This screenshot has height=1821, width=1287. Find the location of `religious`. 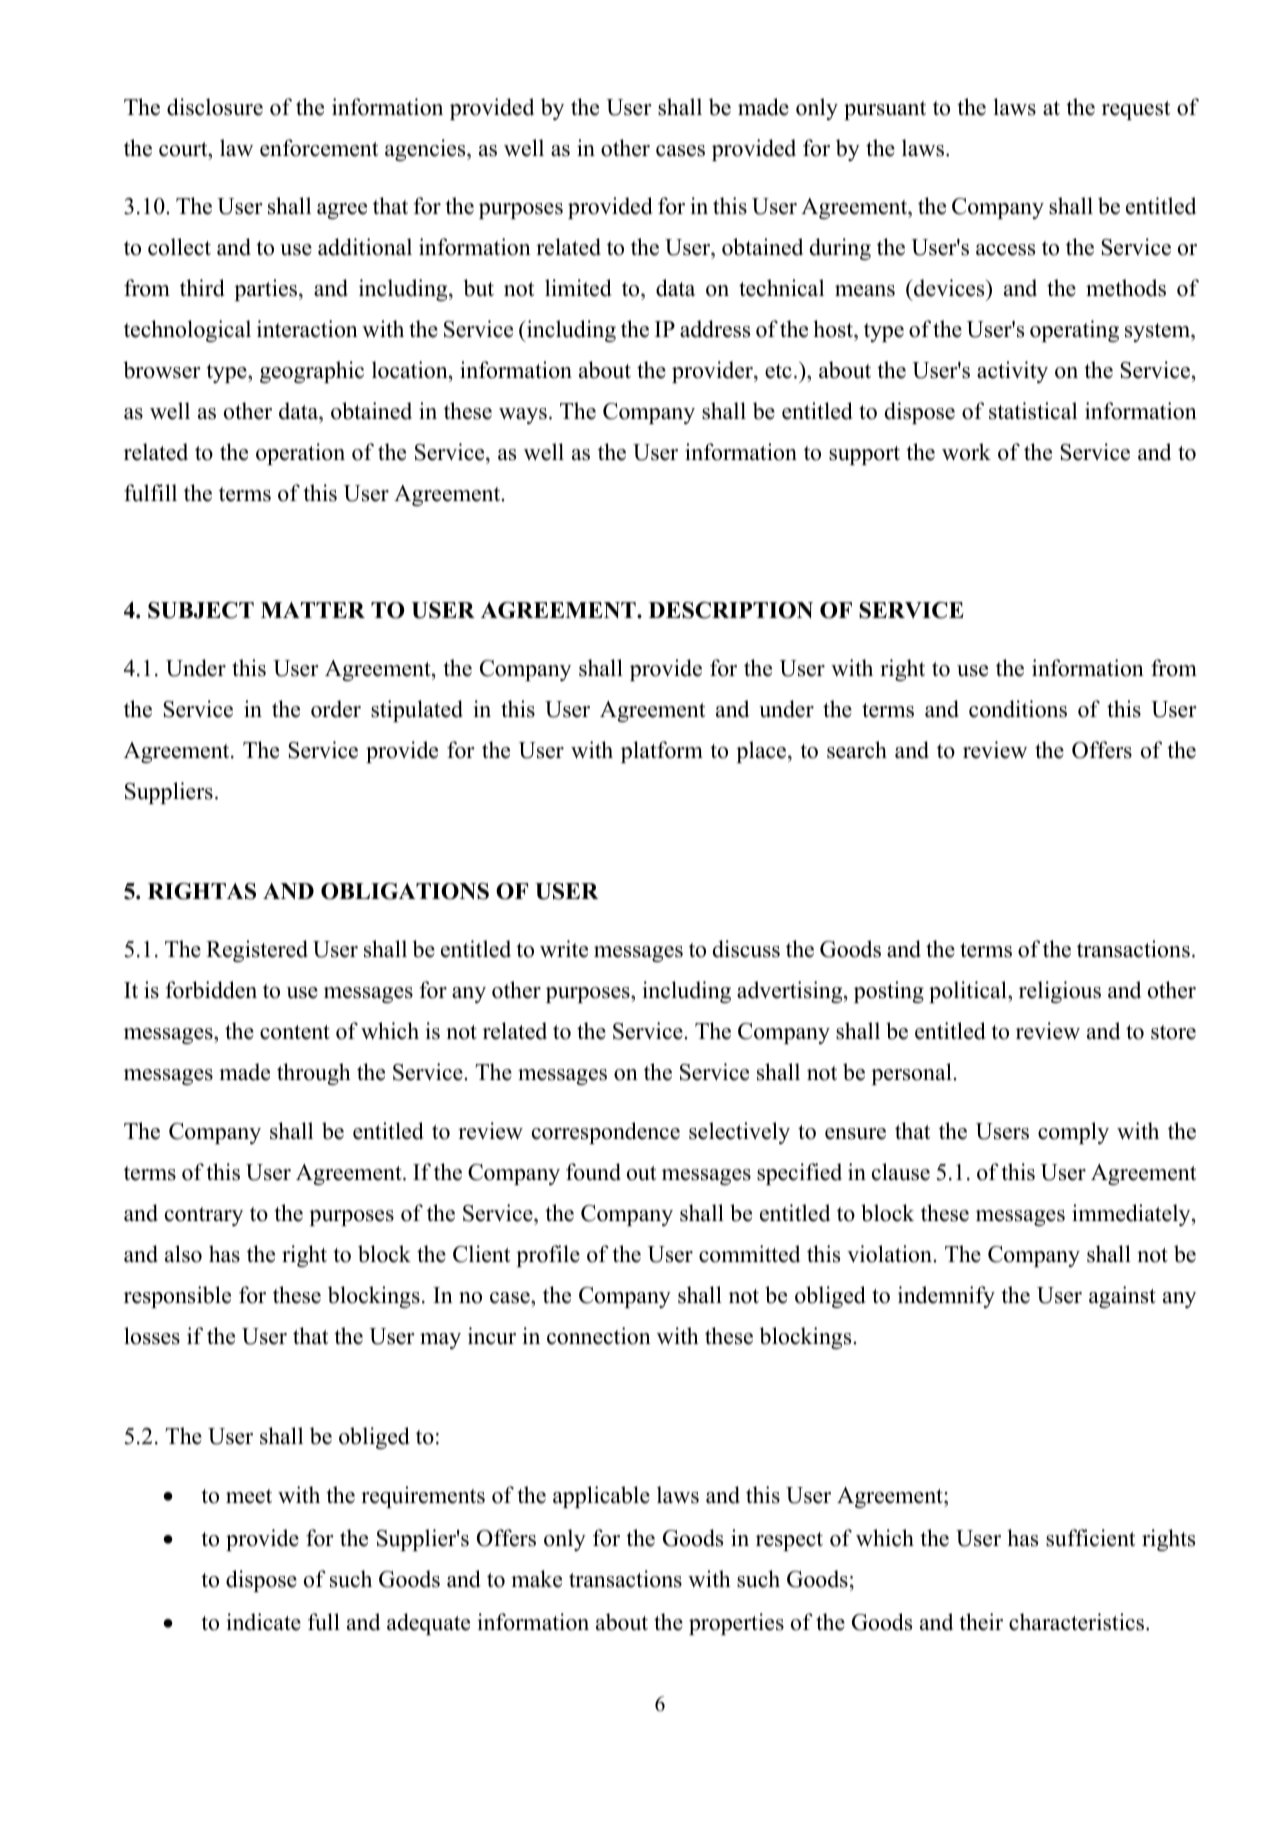

religious is located at coordinates (1060, 992).
